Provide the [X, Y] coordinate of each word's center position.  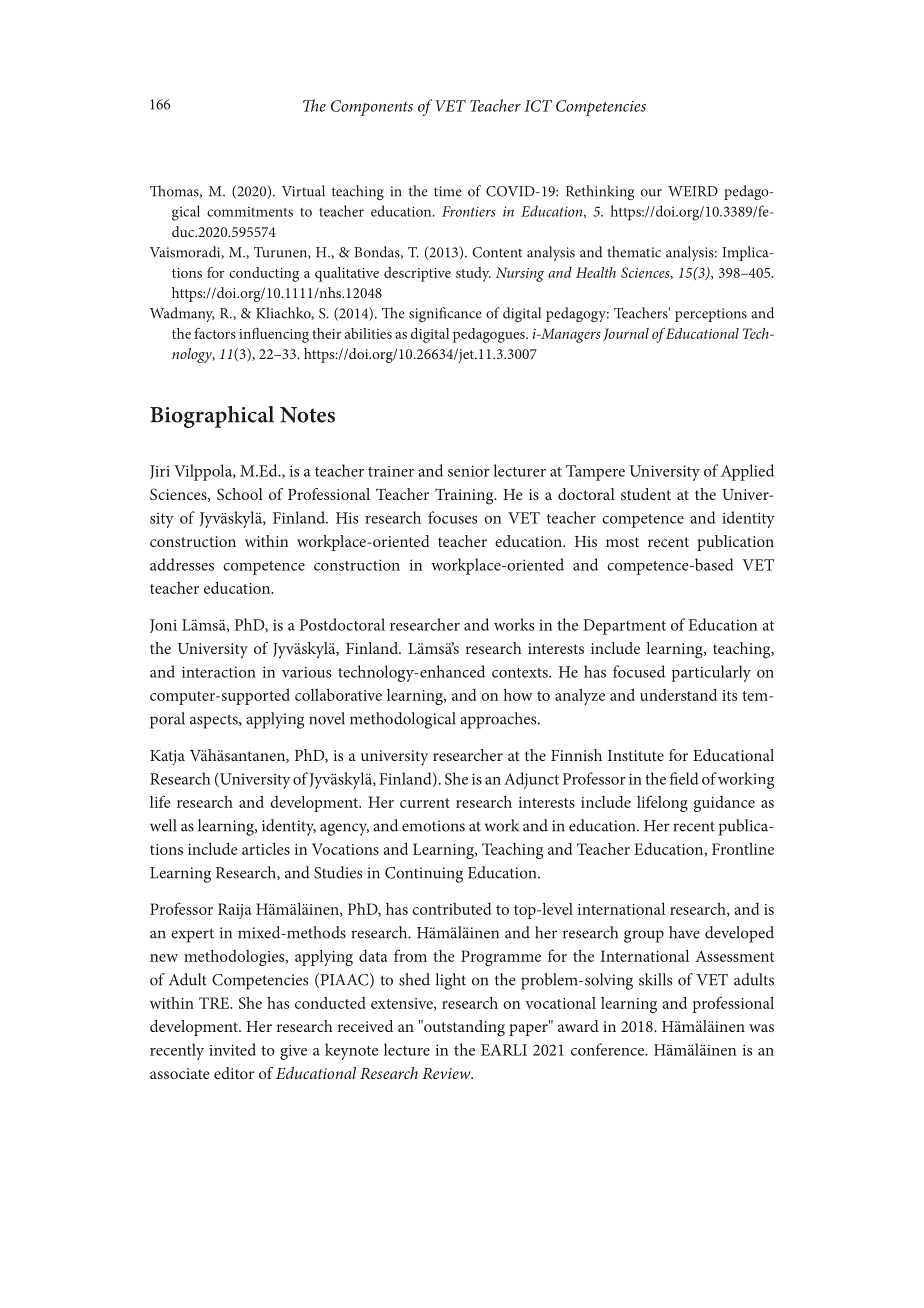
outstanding [463, 1028]
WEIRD [693, 191]
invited [232, 1049]
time [448, 191]
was [761, 1028]
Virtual [303, 191]
